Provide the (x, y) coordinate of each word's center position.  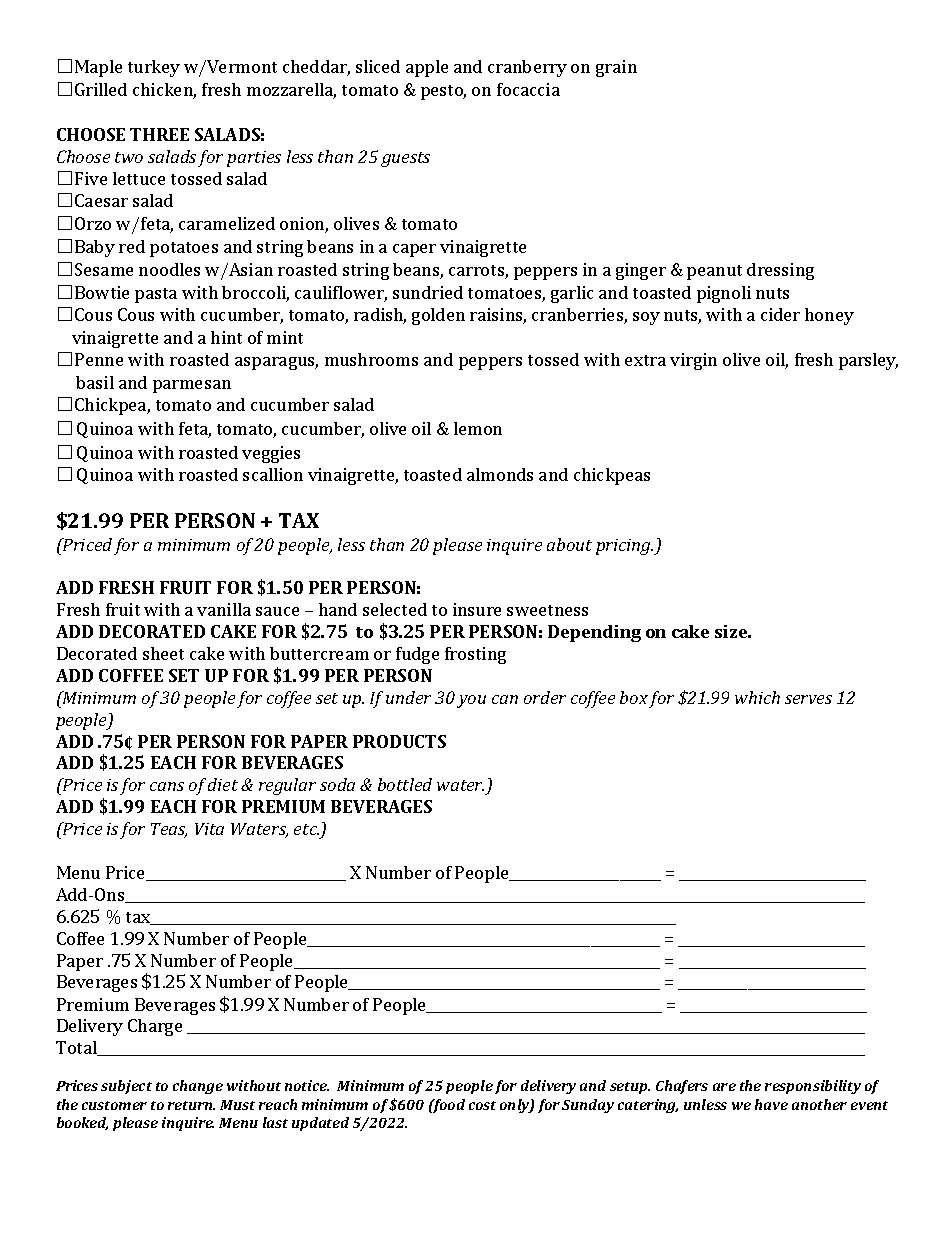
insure (477, 609)
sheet (163, 653)
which (757, 697)
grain (616, 68)
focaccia (528, 89)
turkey (154, 68)
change (198, 1087)
